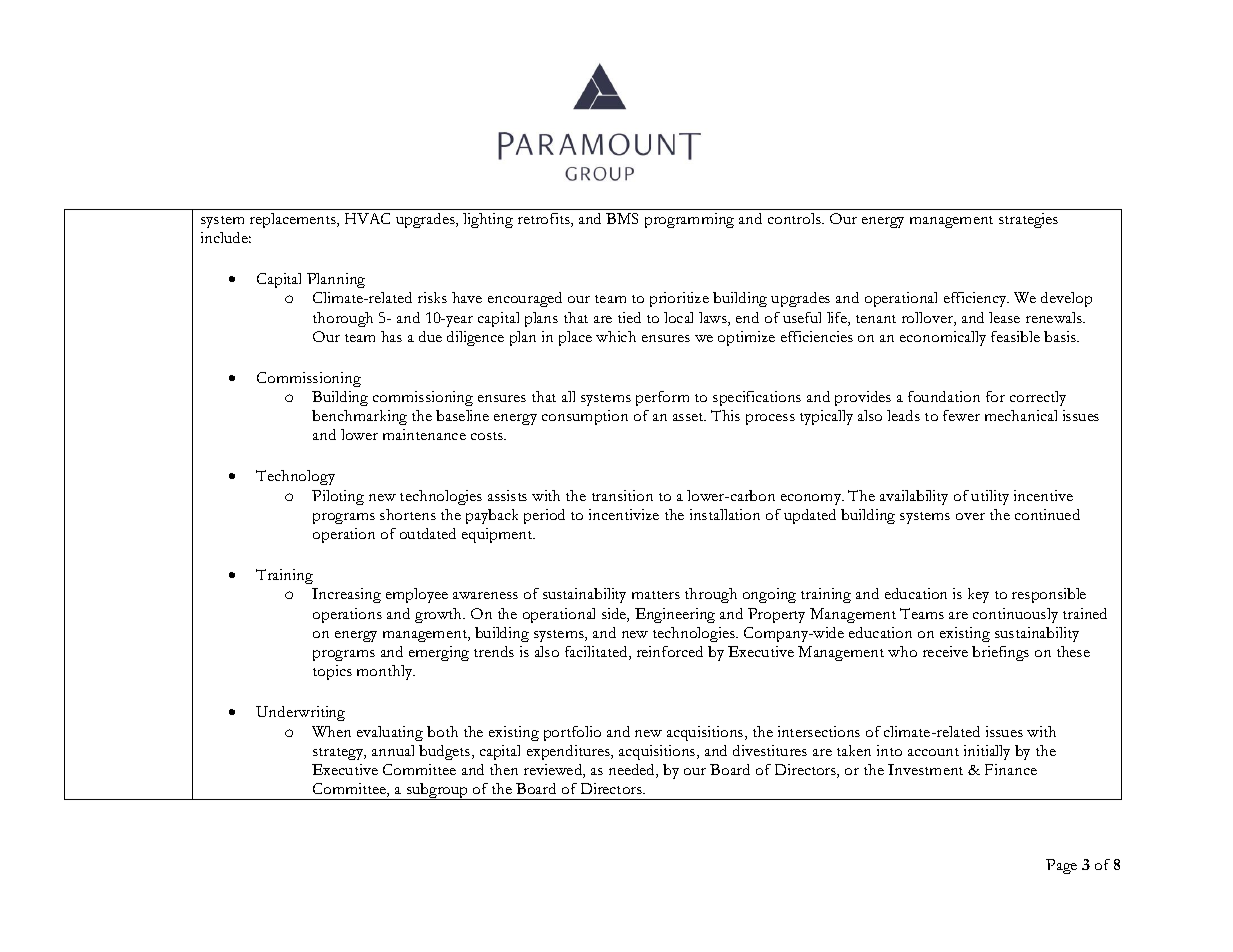 This image has height=952, width=1233. I want to click on optimize, so click(746, 338).
